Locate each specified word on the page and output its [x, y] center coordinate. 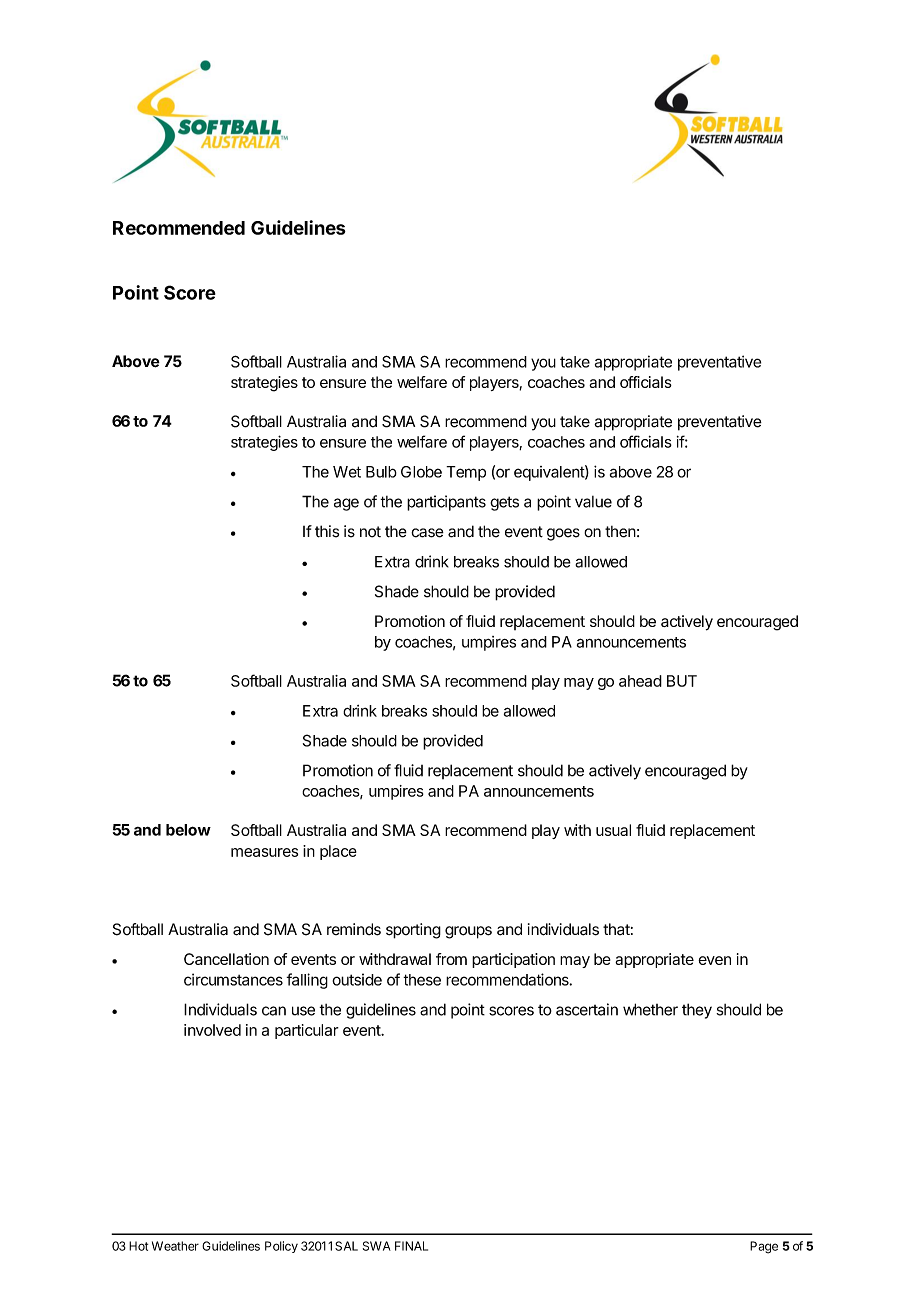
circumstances [233, 979]
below [188, 830]
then [620, 532]
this [327, 531]
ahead [640, 681]
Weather [175, 1246]
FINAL [411, 1246]
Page [764, 1247]
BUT [682, 681]
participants [446, 503]
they [697, 1011]
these [422, 980]
